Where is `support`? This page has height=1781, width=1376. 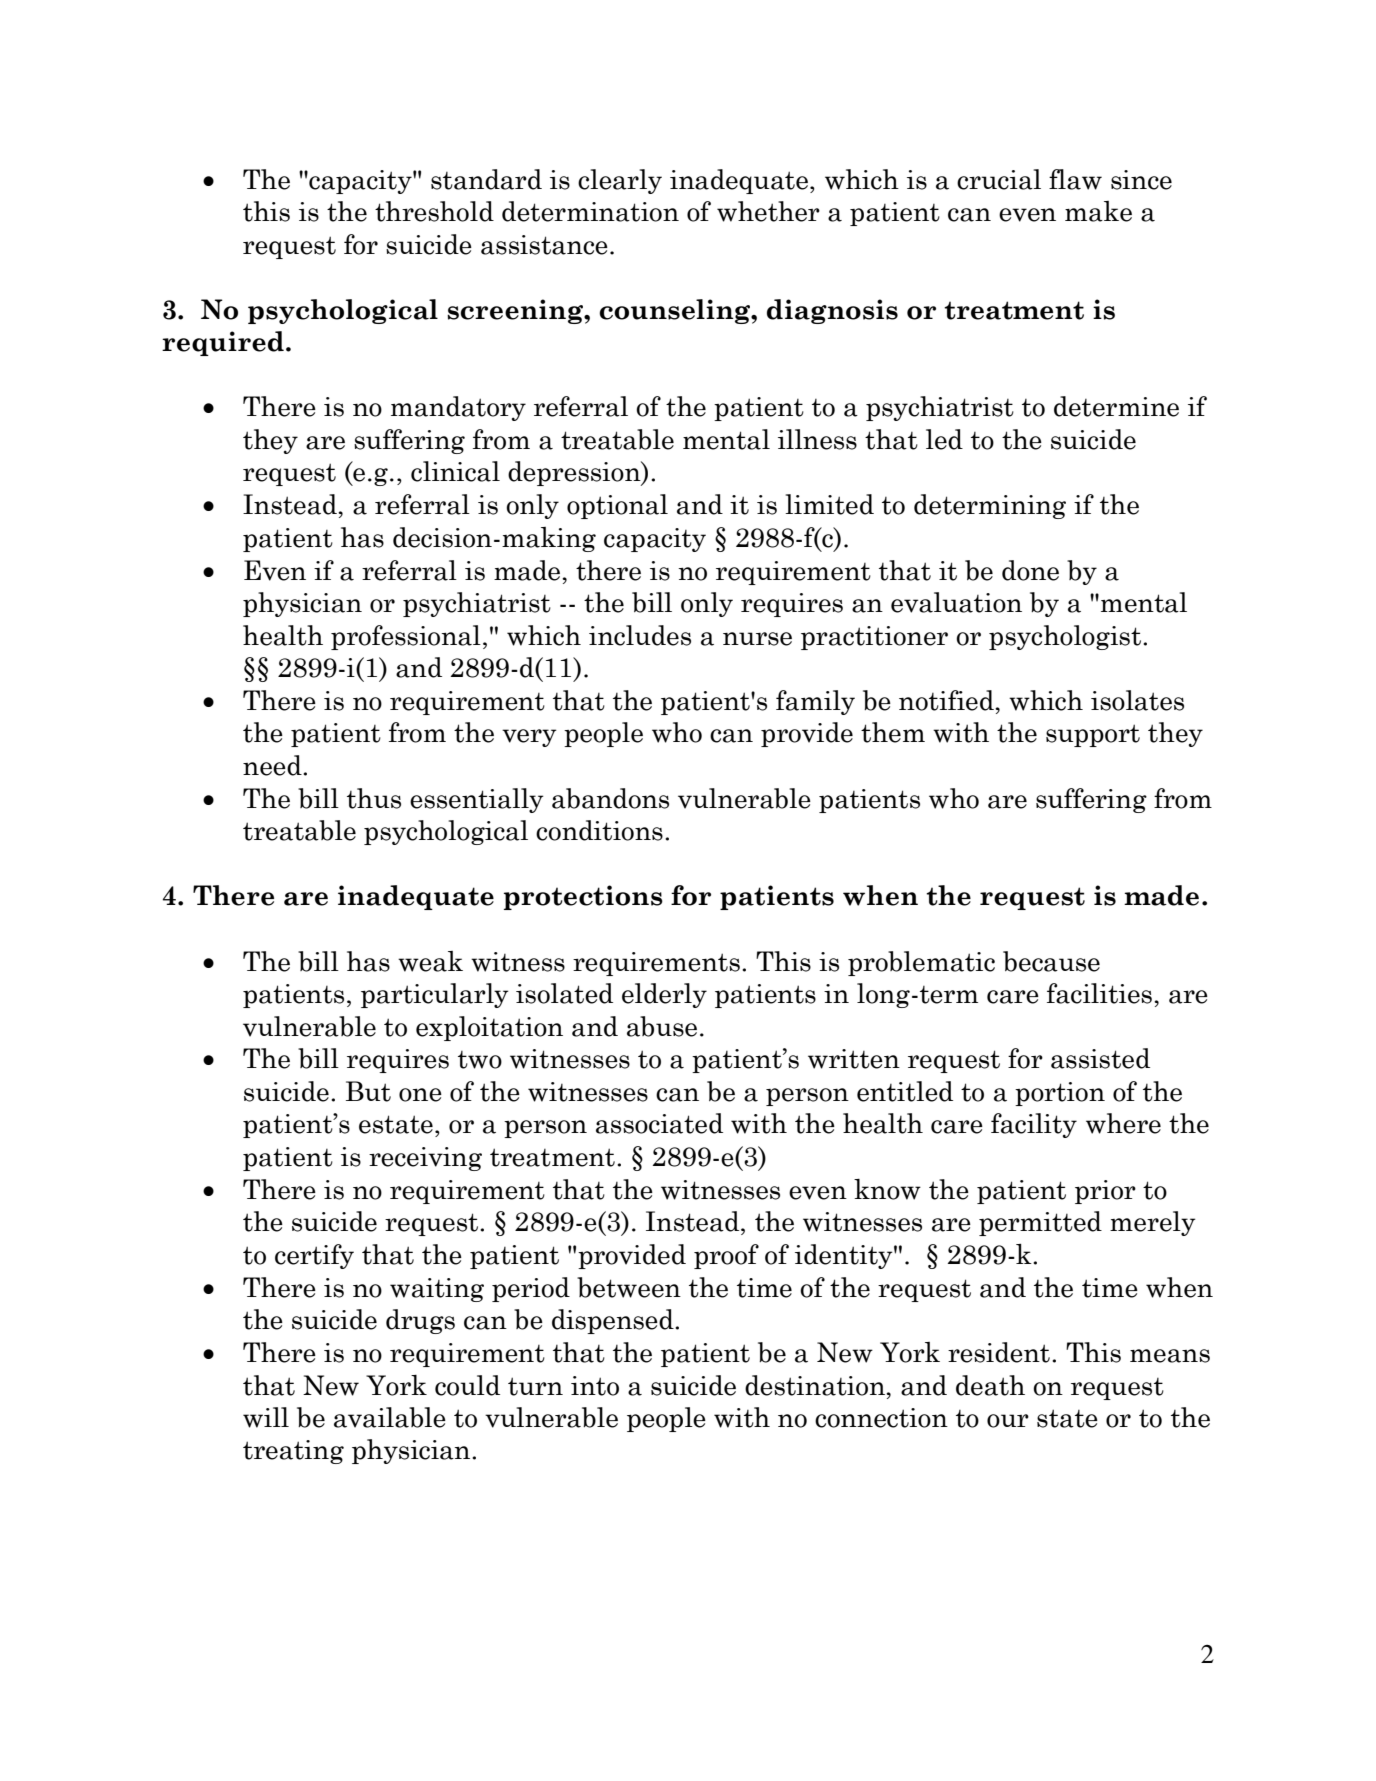 support is located at coordinates (1093, 735).
